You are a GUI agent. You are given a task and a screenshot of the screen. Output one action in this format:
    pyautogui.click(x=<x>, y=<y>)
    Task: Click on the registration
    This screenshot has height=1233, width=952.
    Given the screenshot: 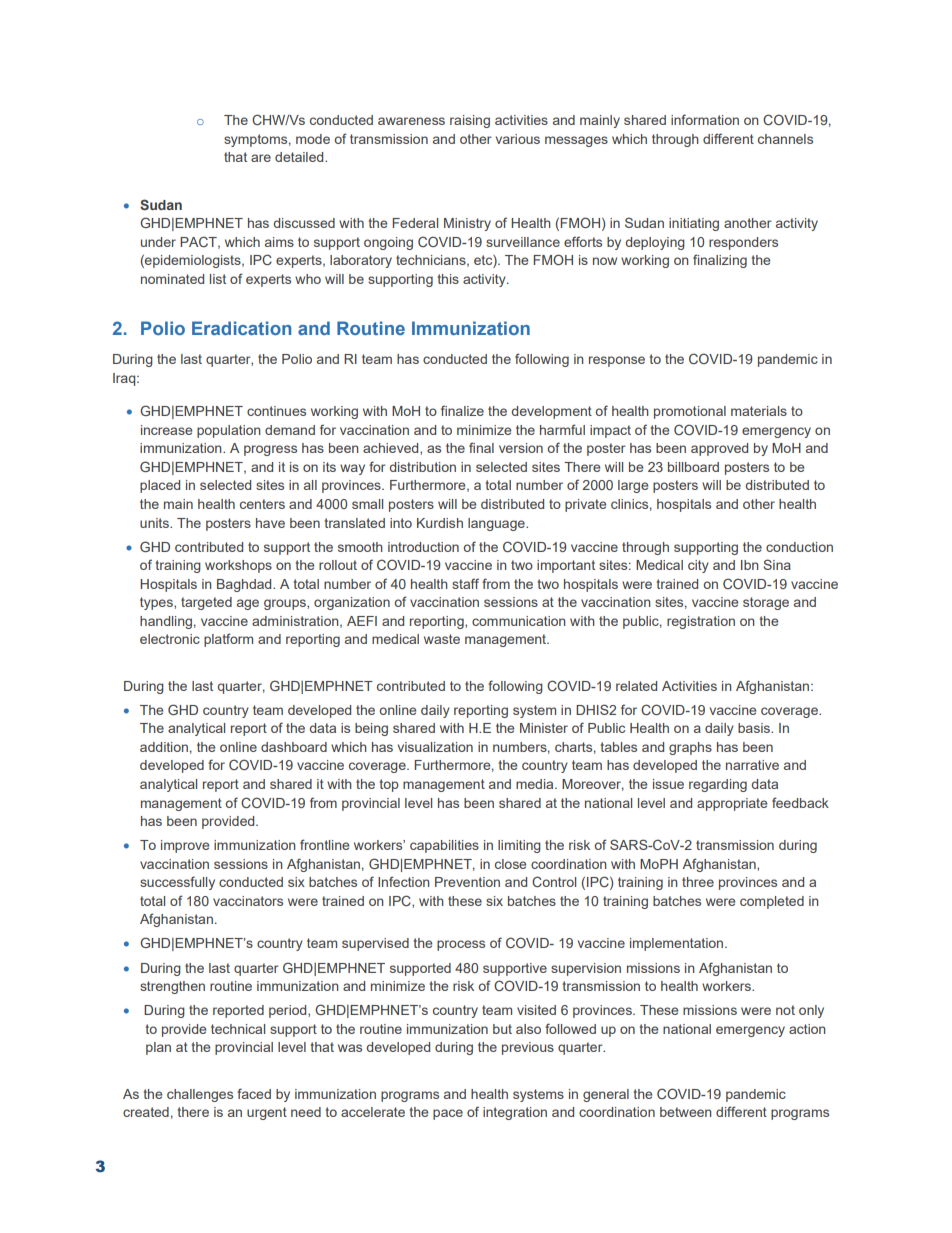 What is the action you would take?
    pyautogui.click(x=701, y=622)
